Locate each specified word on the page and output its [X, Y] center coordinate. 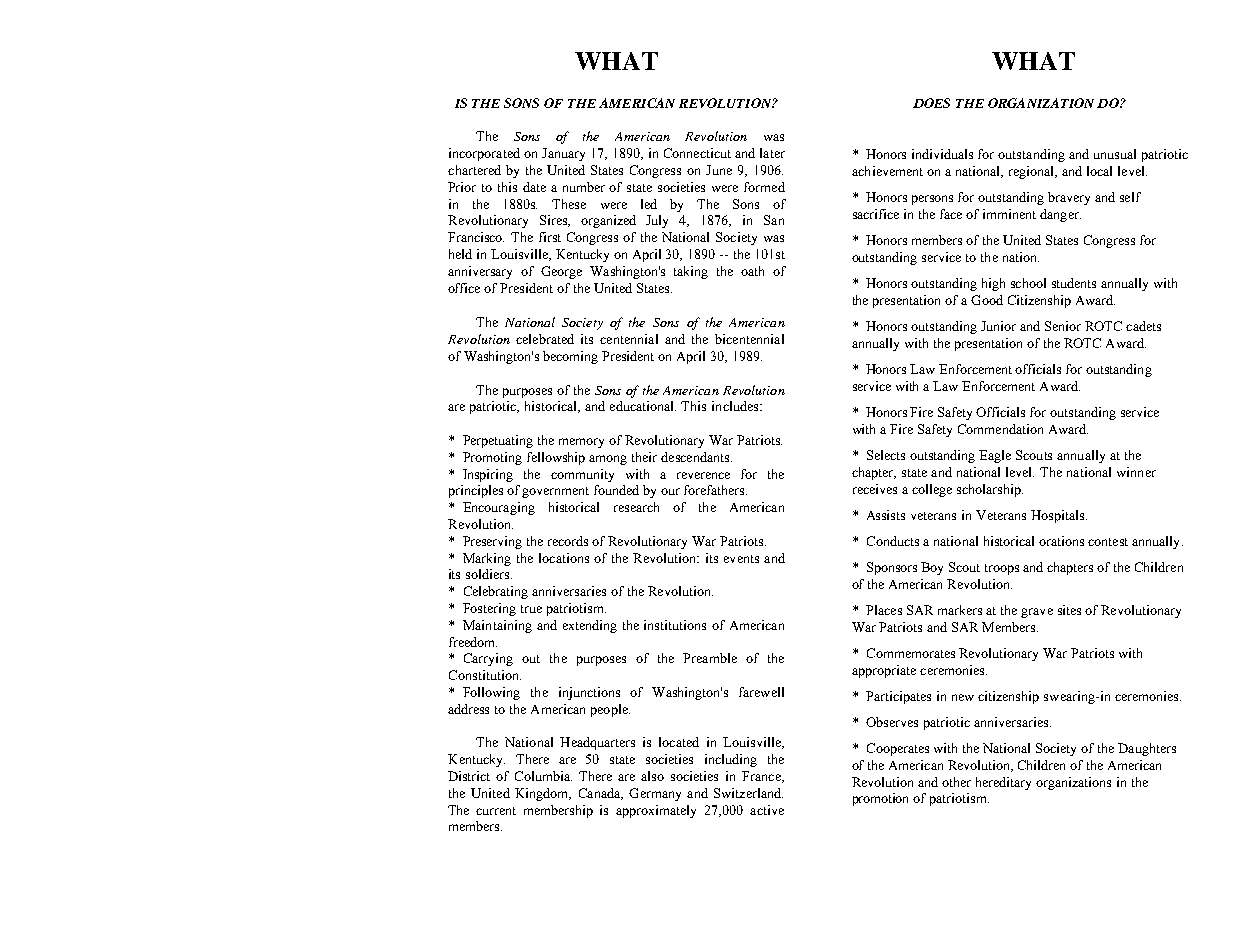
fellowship [556, 458]
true [531, 609]
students [1074, 283]
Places [884, 610]
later [772, 153]
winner [1136, 472]
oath [752, 271]
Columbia [543, 776]
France [762, 777]
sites [1069, 610]
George [561, 272]
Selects [886, 455]
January [563, 154]
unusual [1115, 154]
